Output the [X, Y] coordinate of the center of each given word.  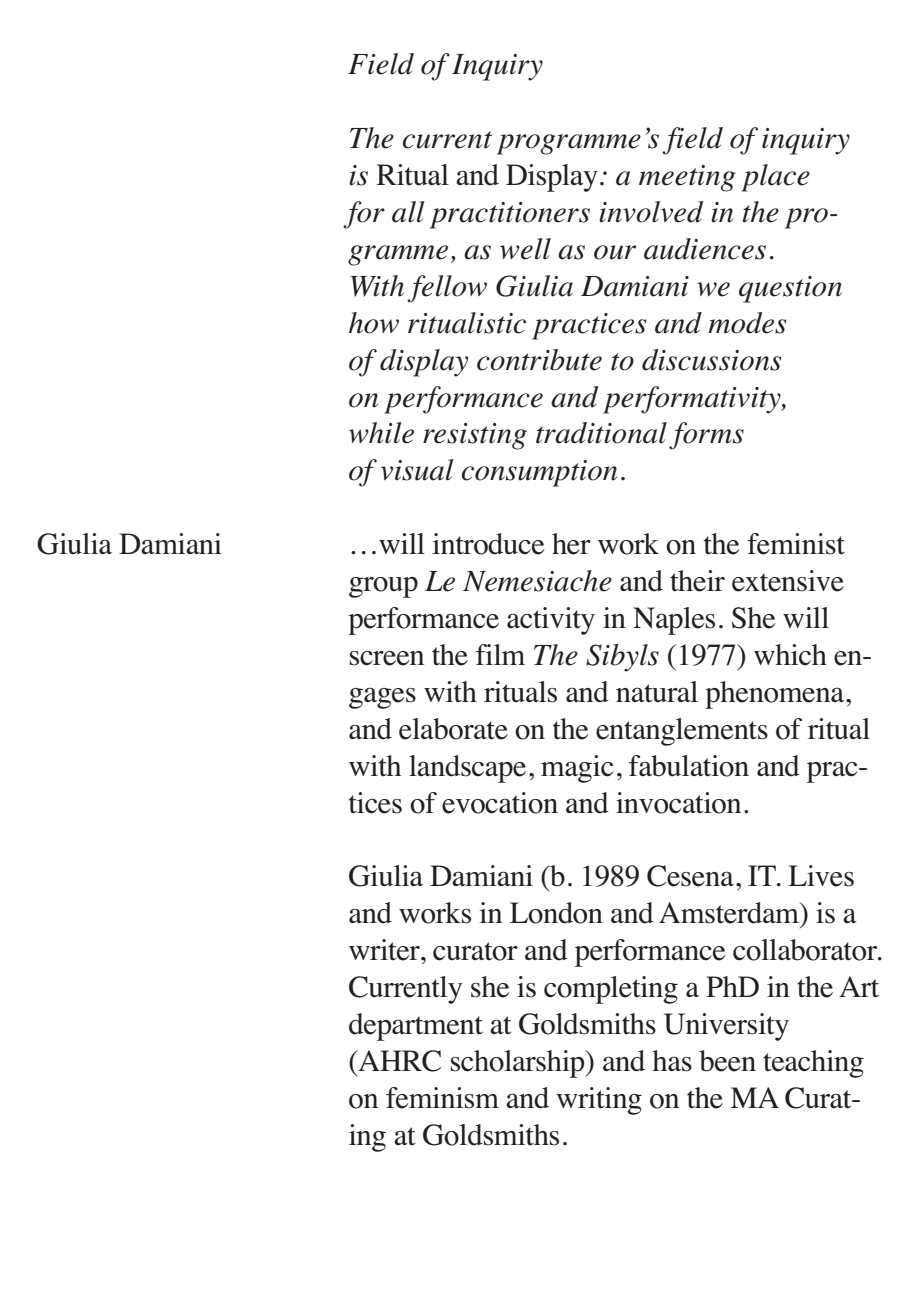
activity [551, 621]
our [615, 252]
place [775, 178]
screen [387, 658]
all [408, 212]
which [790, 655]
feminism [442, 1098]
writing [599, 1101]
